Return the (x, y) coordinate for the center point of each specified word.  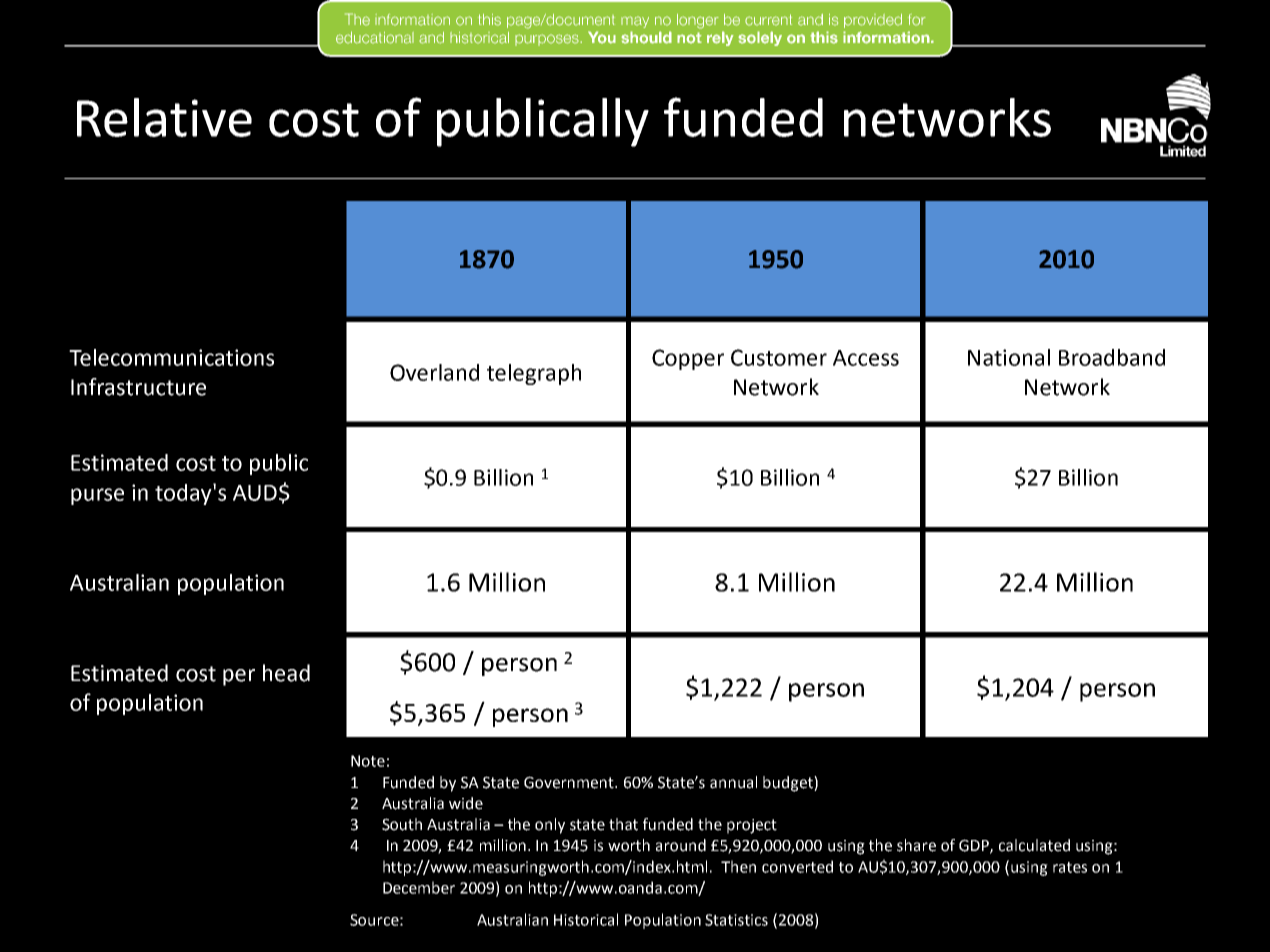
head (286, 673)
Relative (164, 117)
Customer (779, 357)
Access (866, 358)
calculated (1034, 845)
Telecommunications (171, 357)
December (419, 887)
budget (789, 784)
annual (733, 782)
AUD (255, 493)
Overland (434, 372)
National (1009, 357)
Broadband (1112, 357)
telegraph (534, 374)
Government (570, 782)
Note (368, 761)
